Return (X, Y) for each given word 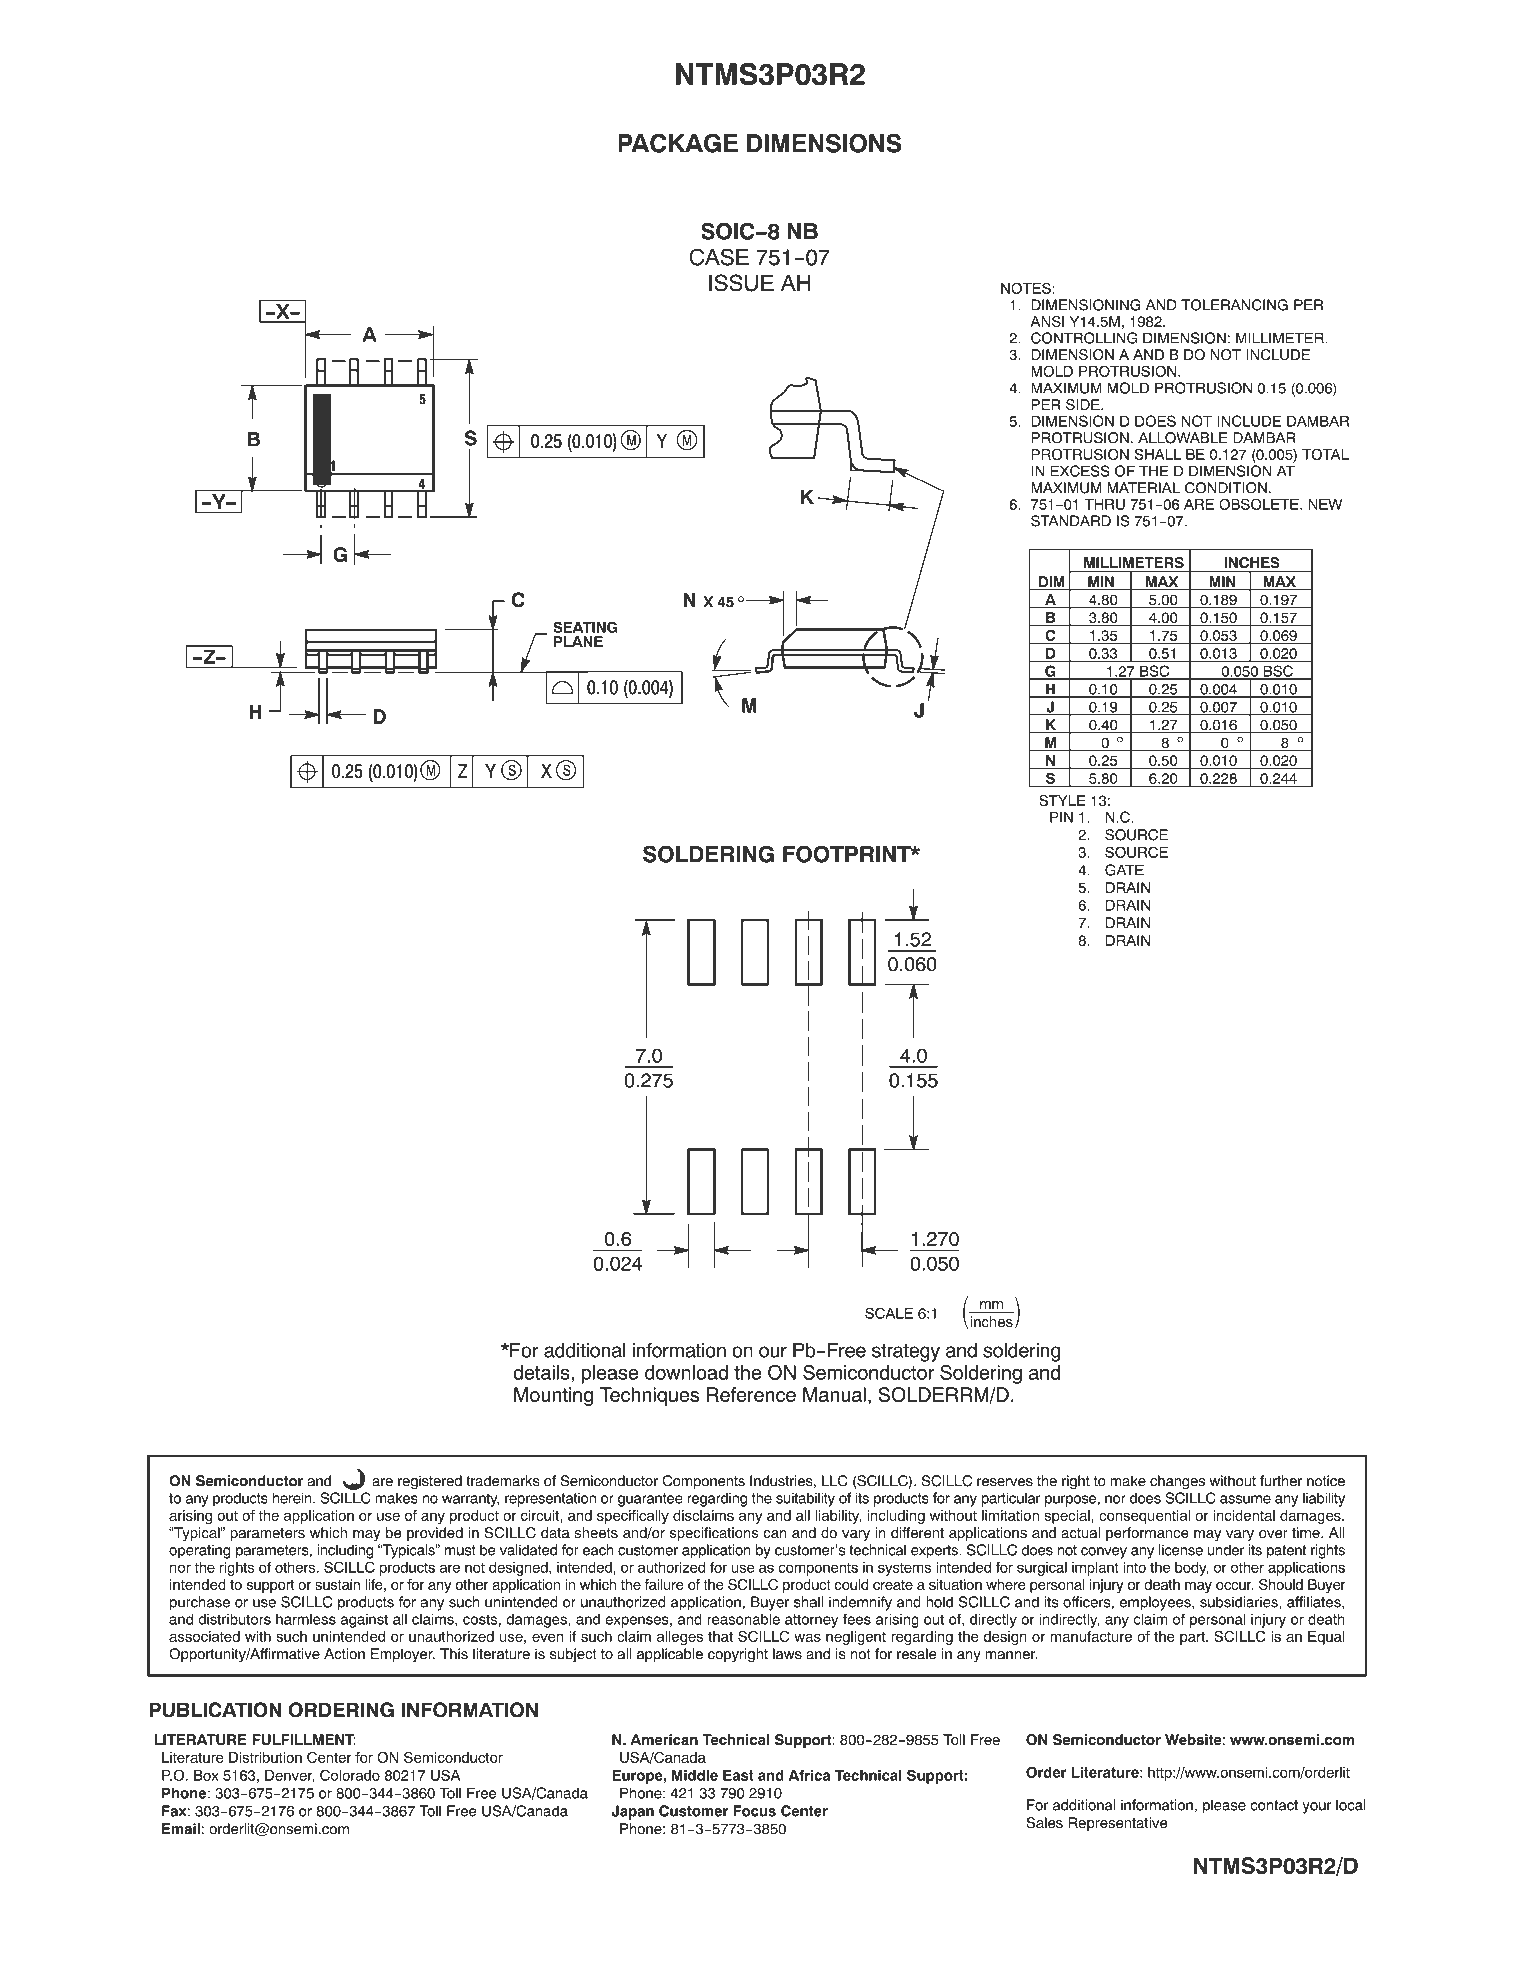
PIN (1061, 817)
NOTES (1026, 288)
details (542, 1372)
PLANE (578, 641)
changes (1177, 1482)
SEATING (585, 627)
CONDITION (1226, 488)
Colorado (350, 1775)
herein (293, 1498)
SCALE (889, 1313)
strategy (906, 1353)
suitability (805, 1499)
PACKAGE (678, 143)
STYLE (1062, 800)
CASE (719, 257)
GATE (1124, 870)
